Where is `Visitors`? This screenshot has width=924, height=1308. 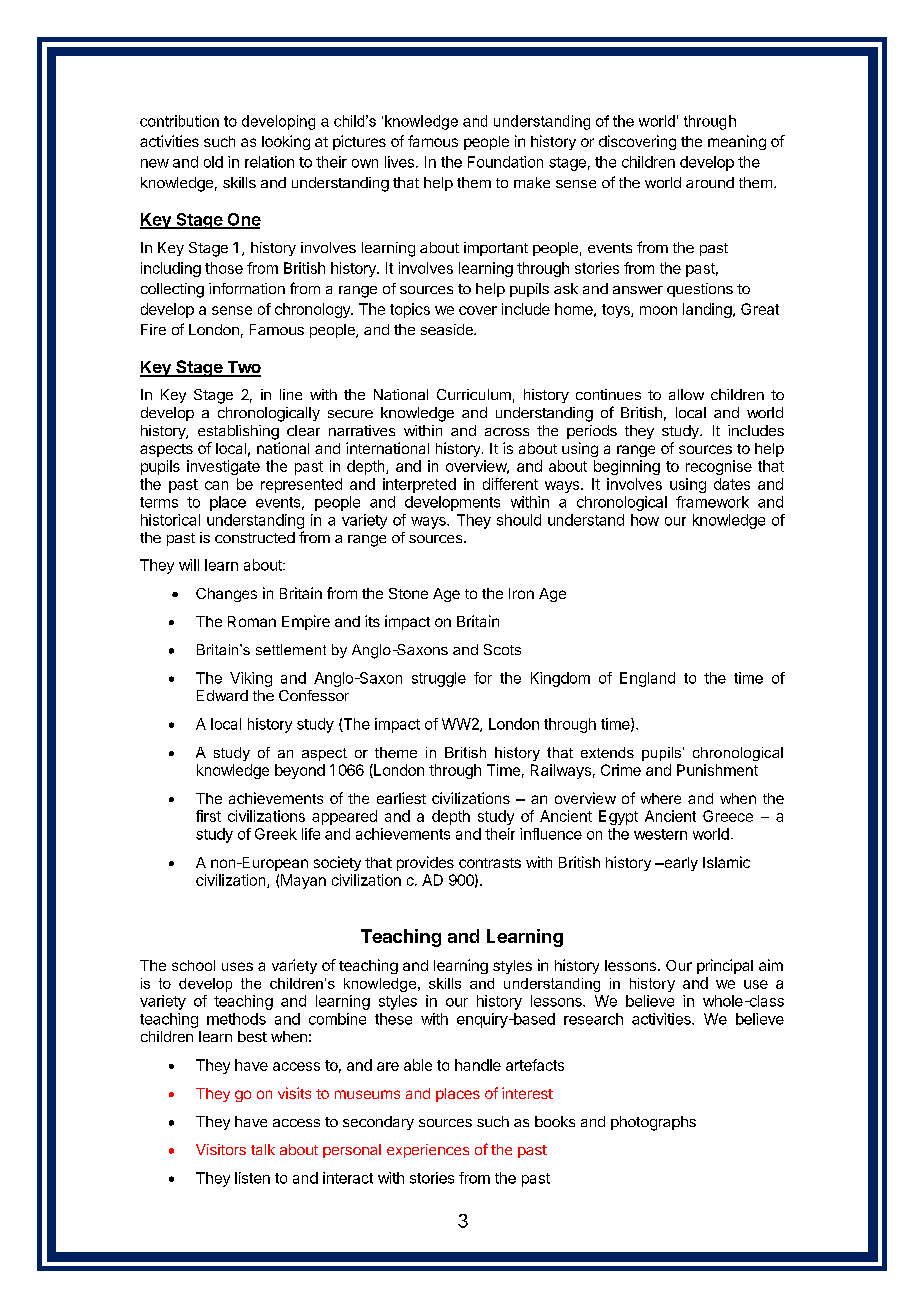 Visitors is located at coordinates (221, 1149).
